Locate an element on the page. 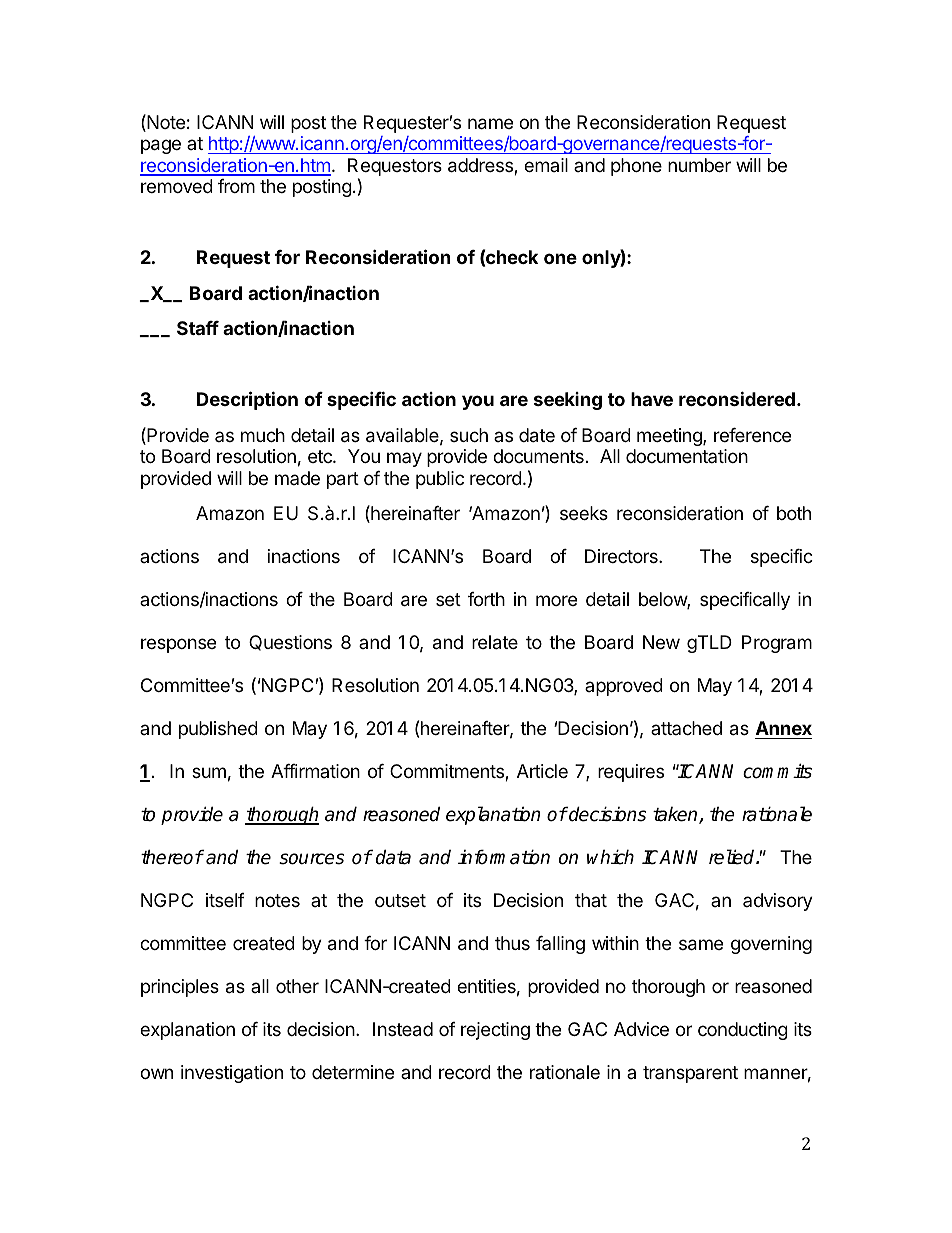 The width and height of the document is (952, 1233). from is located at coordinates (236, 186).
